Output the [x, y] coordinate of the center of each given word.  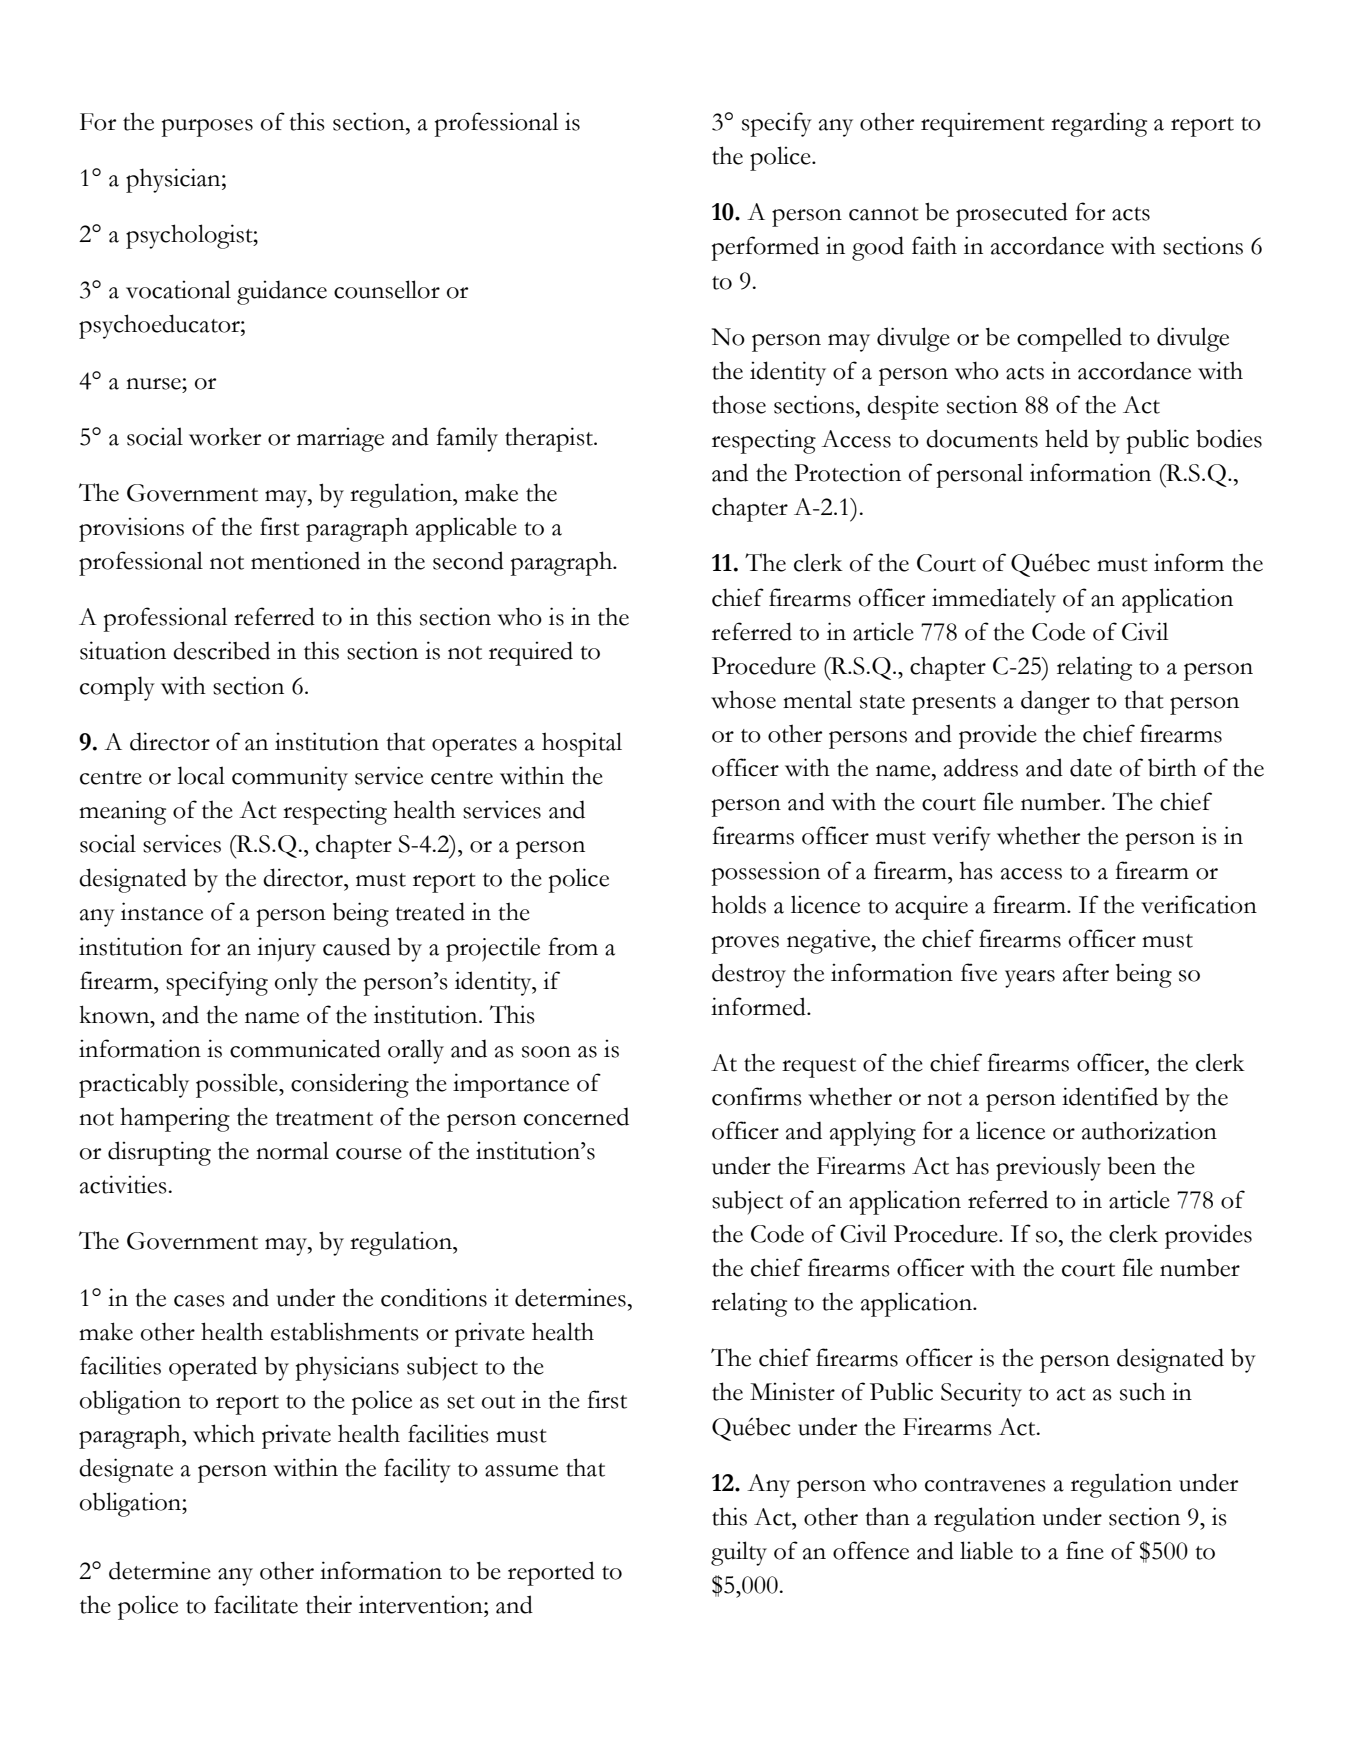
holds [739, 904]
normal [292, 1150]
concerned [576, 1116]
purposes [207, 128]
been [1132, 1166]
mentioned [305, 560]
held [1067, 438]
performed [765, 248]
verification [1199, 904]
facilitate [256, 1604]
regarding [1099, 124]
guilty [739, 1553]
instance [162, 911]
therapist [550, 439]
